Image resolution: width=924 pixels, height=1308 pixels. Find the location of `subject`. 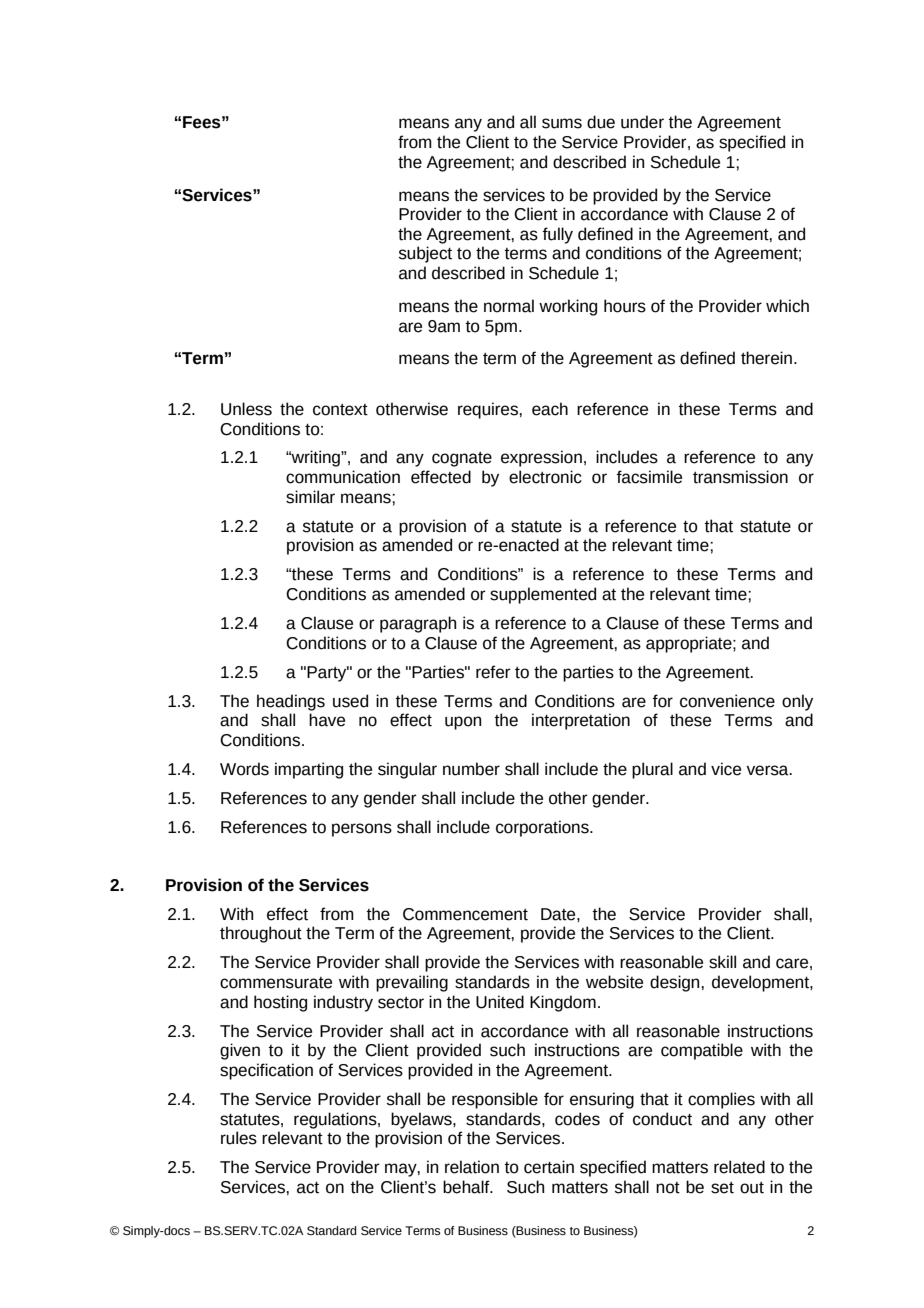

subject is located at coordinates (425, 254).
